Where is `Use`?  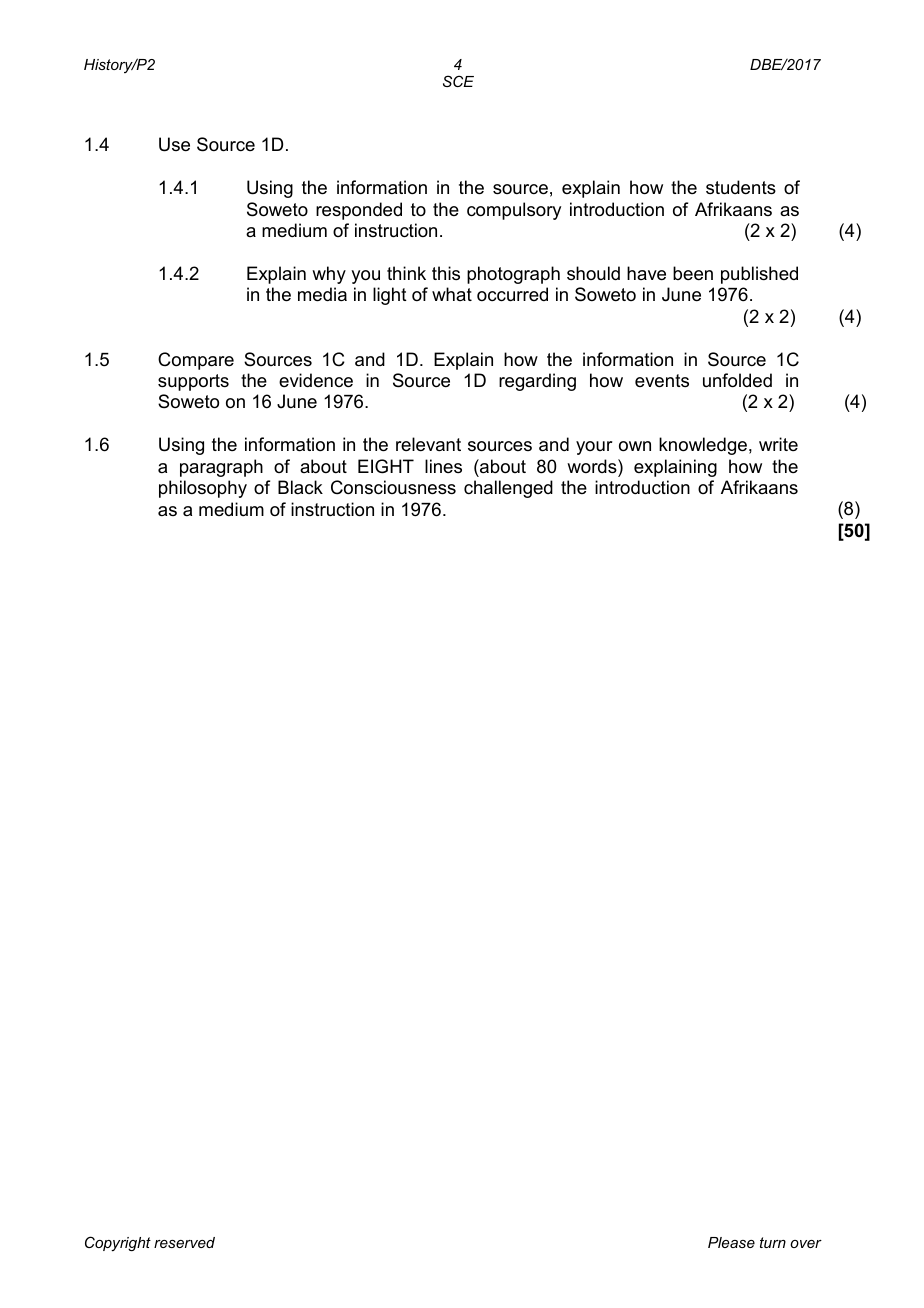 Use is located at coordinates (174, 144).
